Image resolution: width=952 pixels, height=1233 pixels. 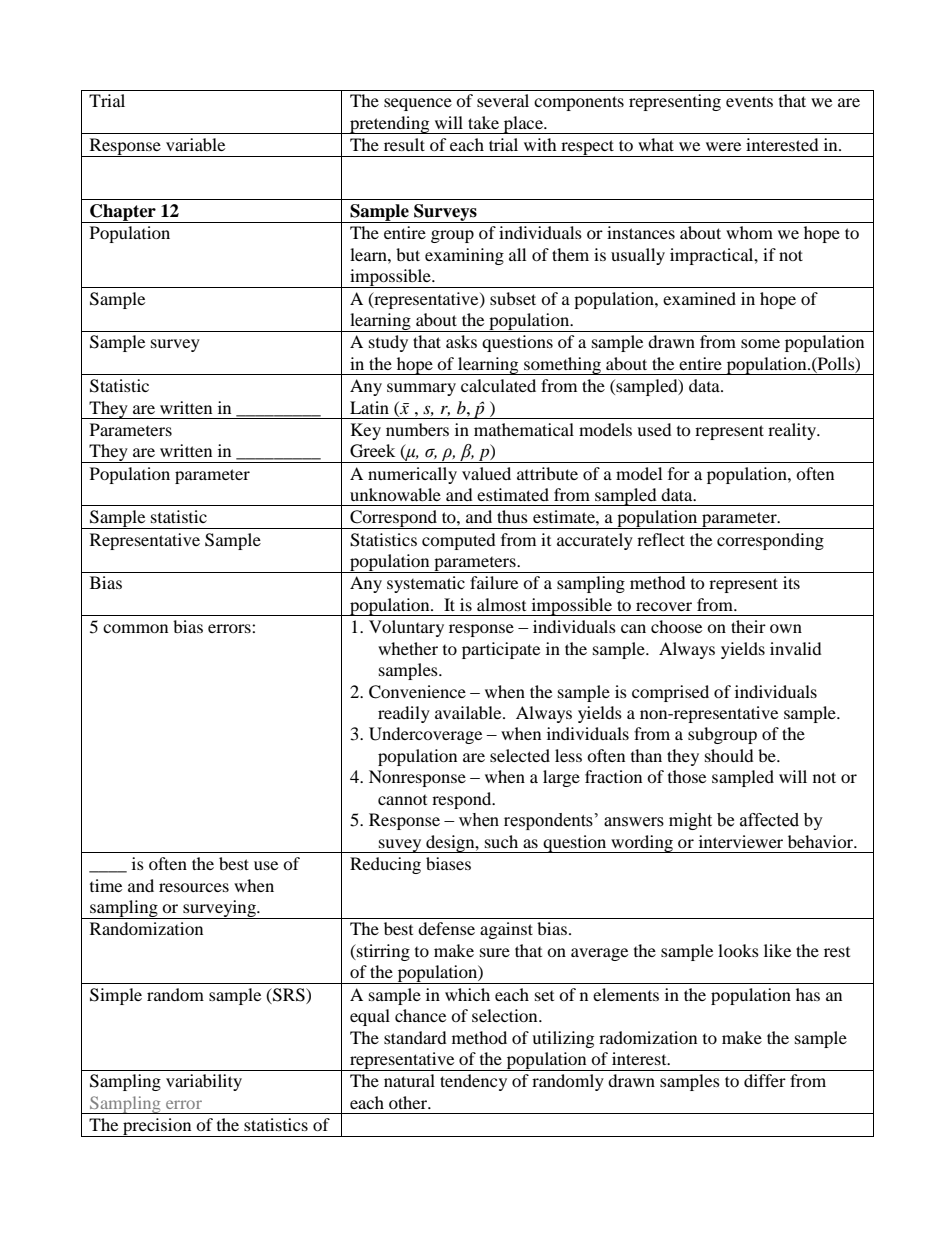 I want to click on defense, so click(x=446, y=928).
